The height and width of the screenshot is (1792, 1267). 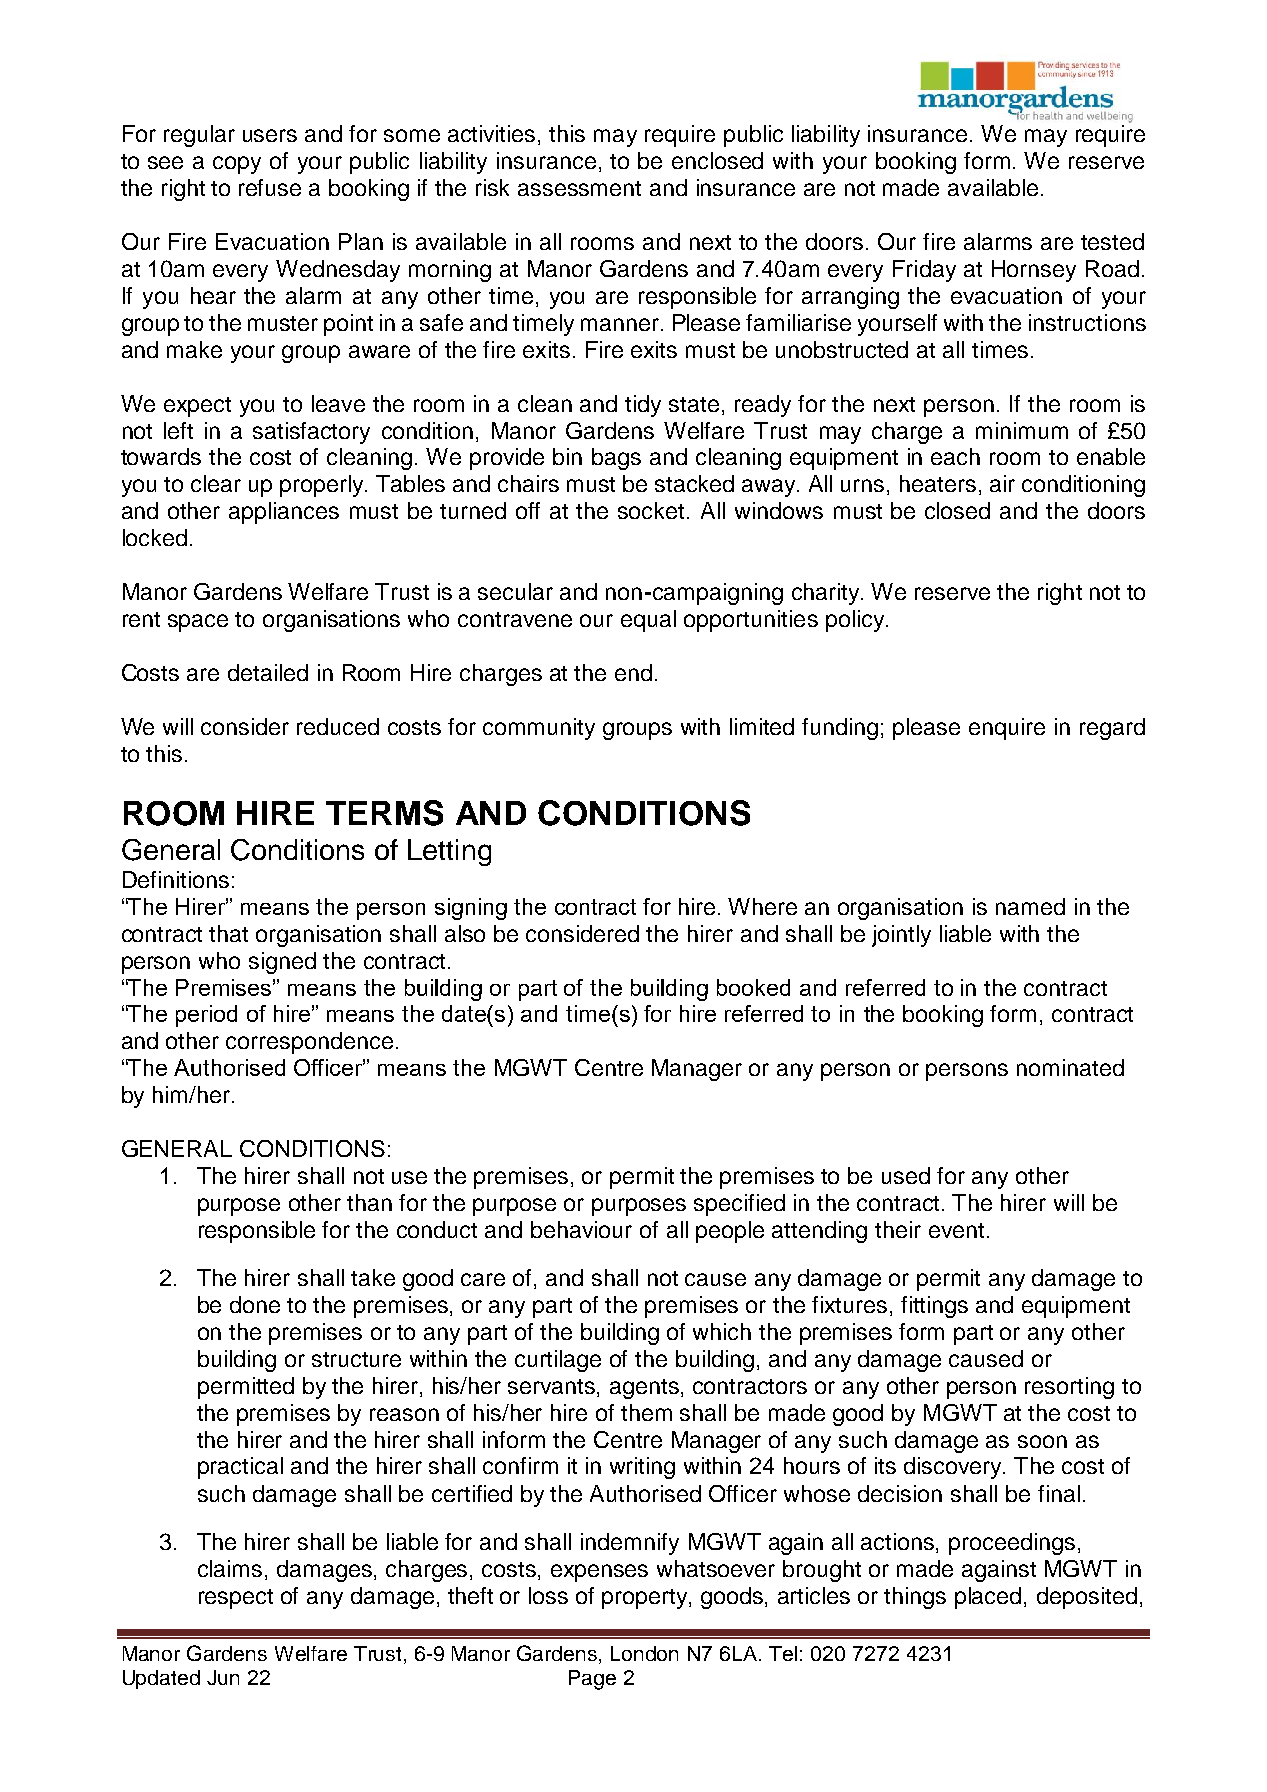 What do you see at coordinates (648, 621) in the screenshot?
I see `equal` at bounding box center [648, 621].
